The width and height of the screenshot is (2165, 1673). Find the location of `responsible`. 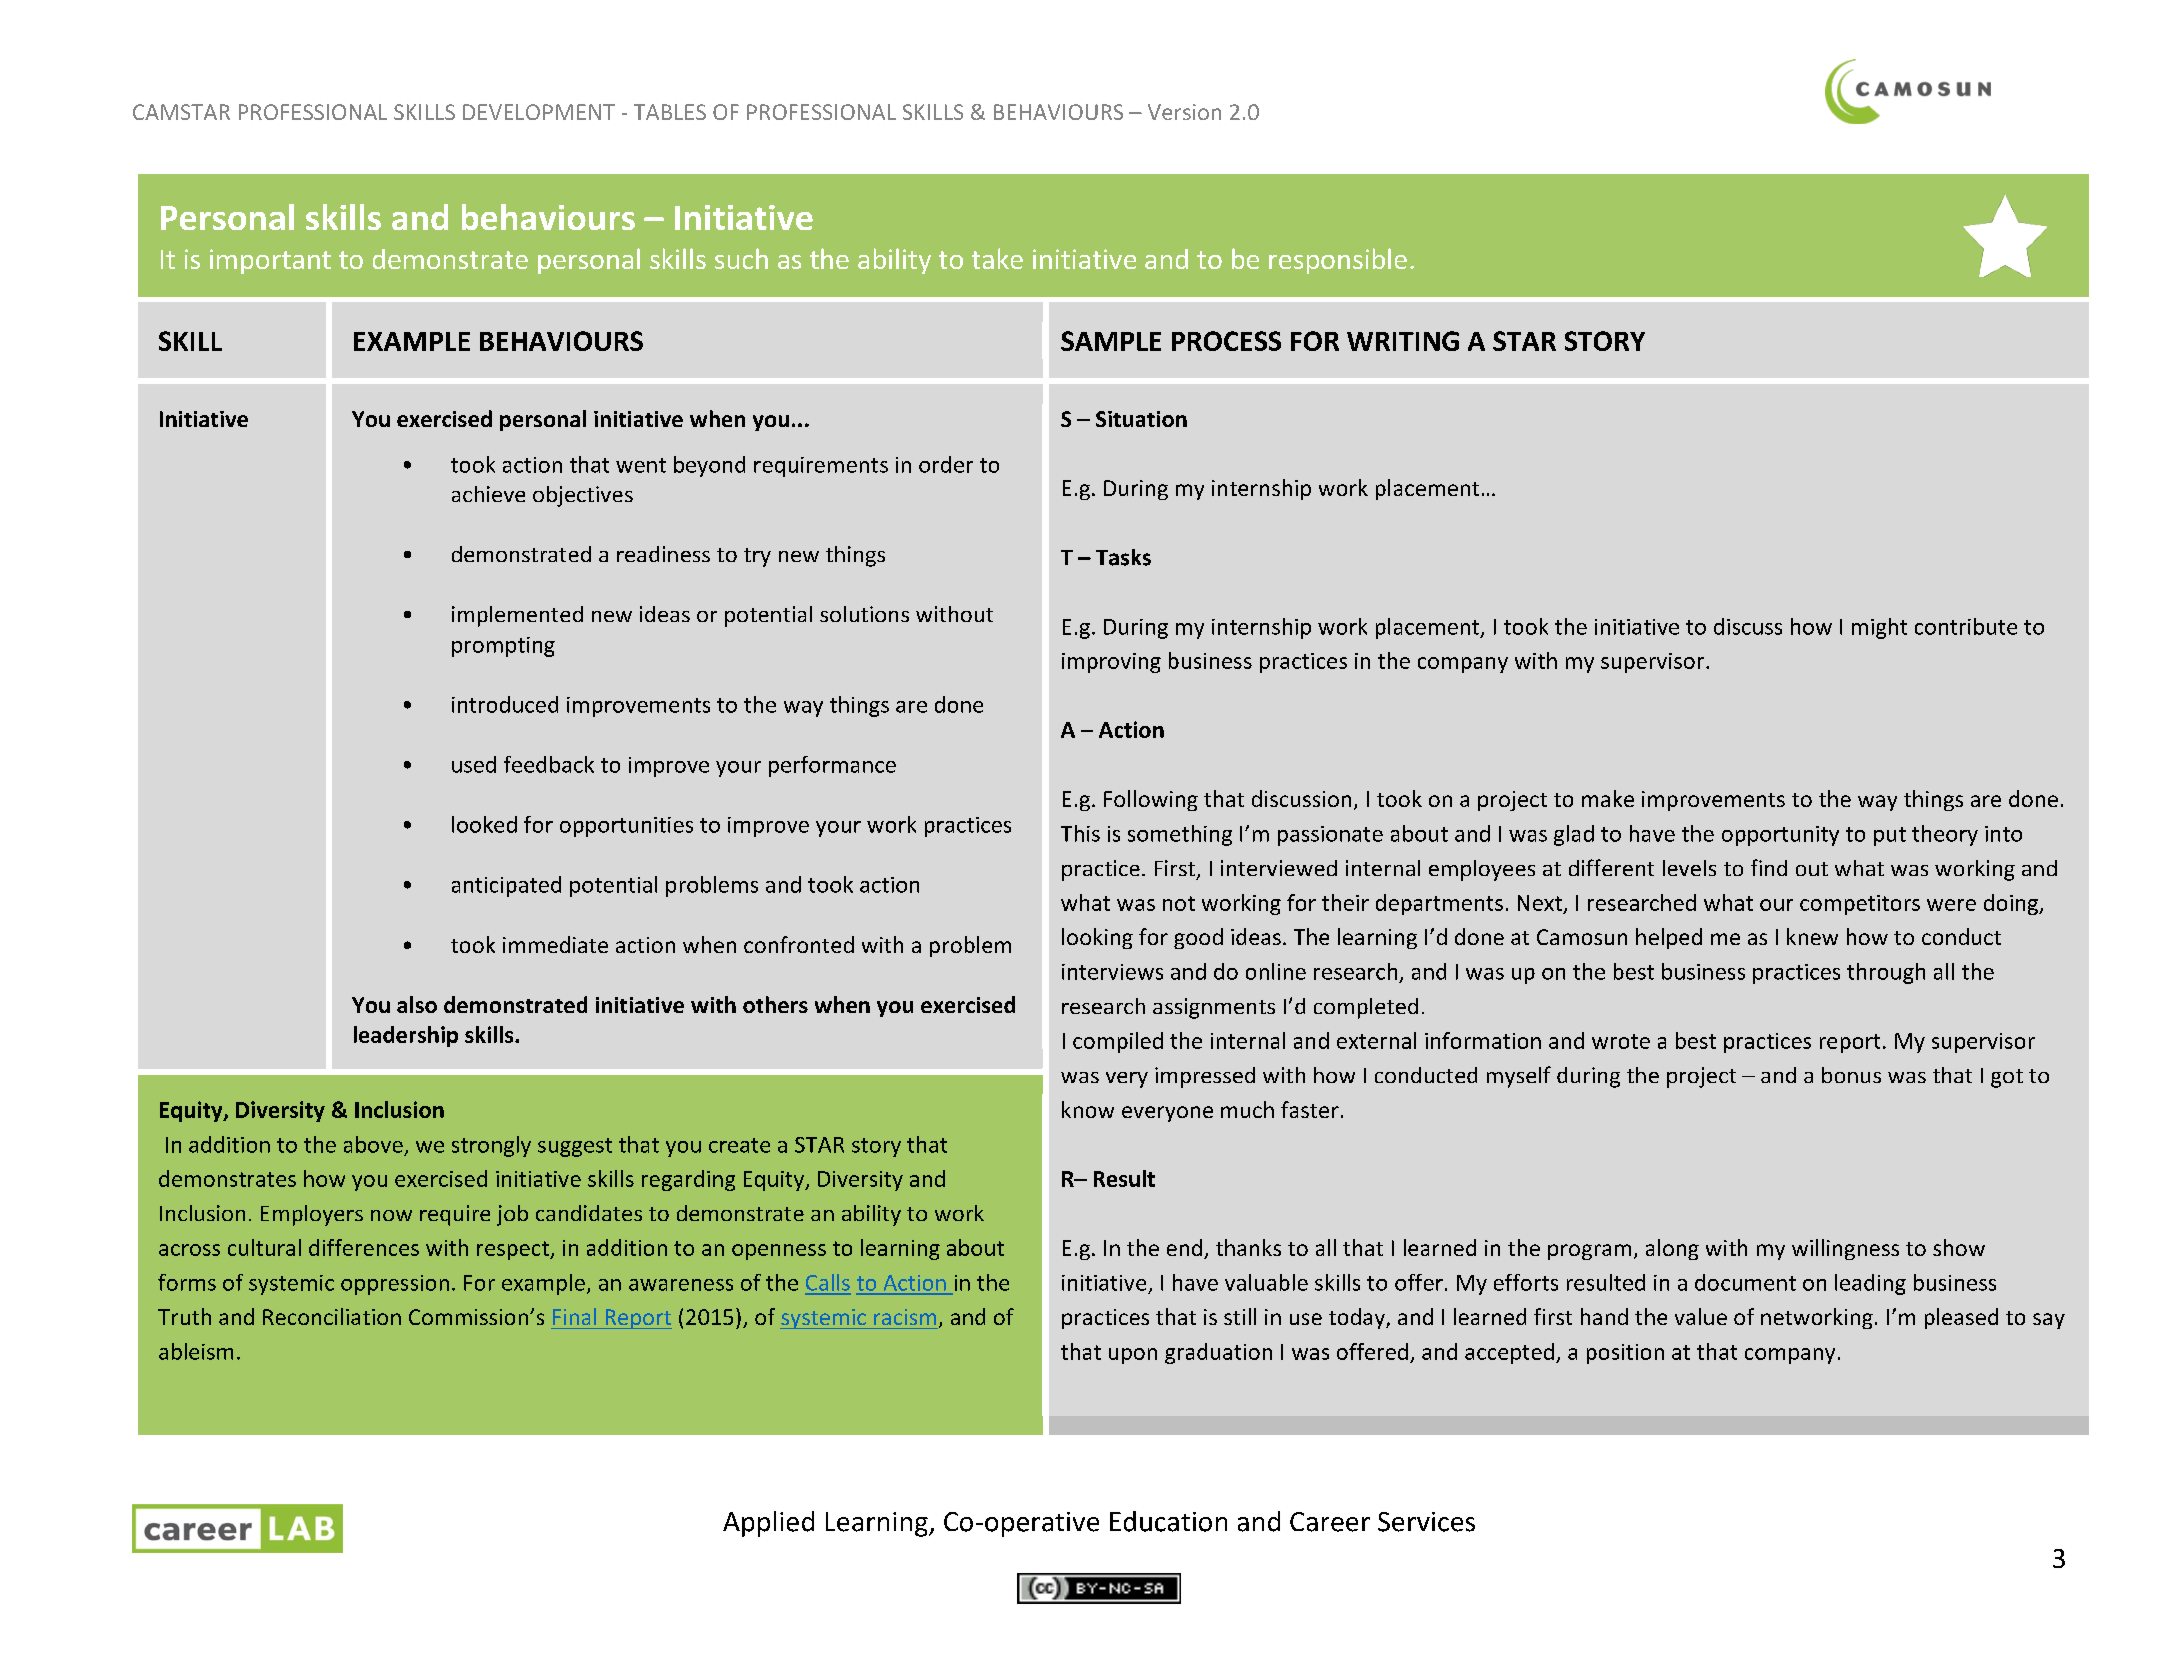

responsible is located at coordinates (1338, 261).
